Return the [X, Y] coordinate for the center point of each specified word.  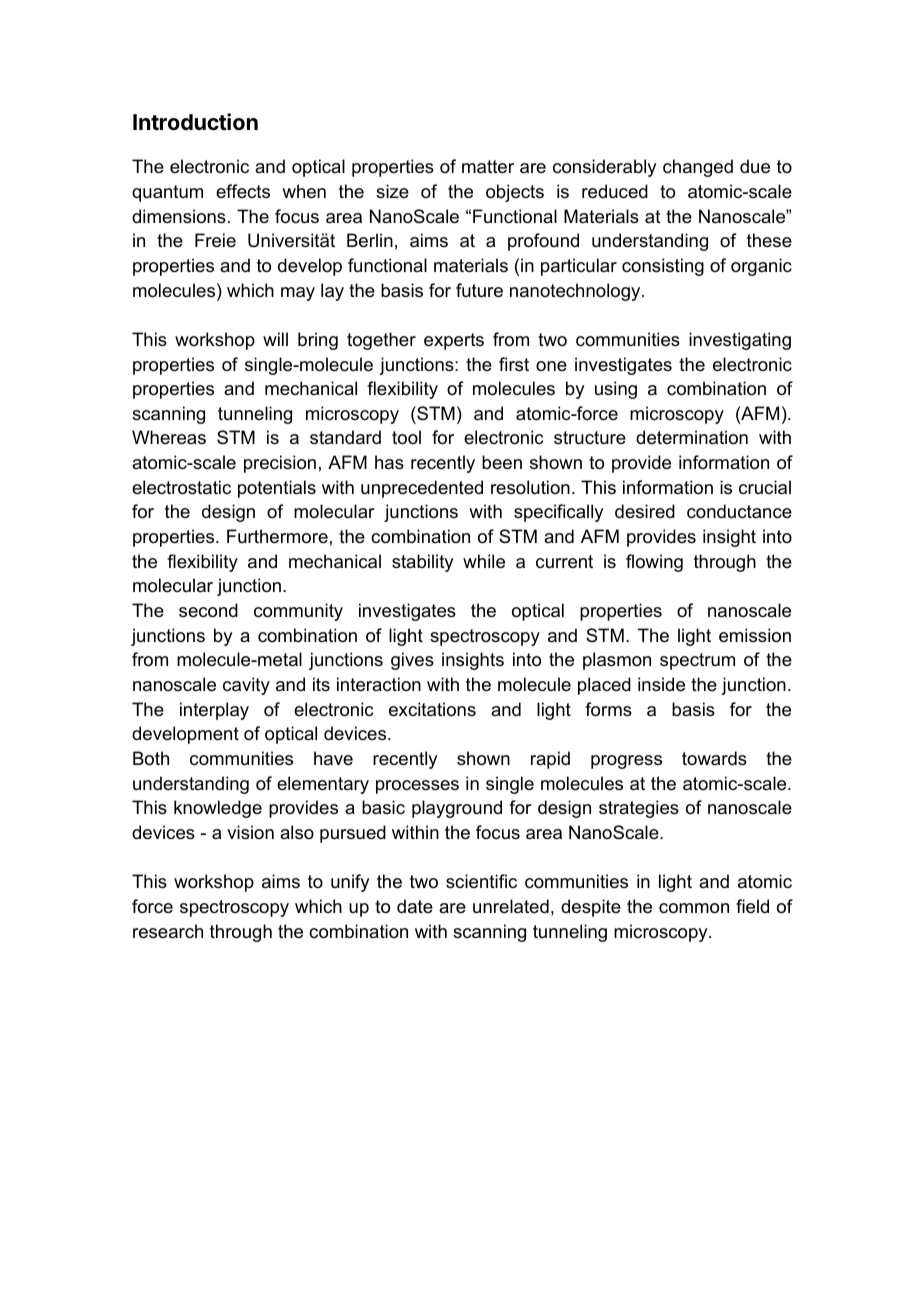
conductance [739, 511]
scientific [481, 881]
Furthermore [277, 536]
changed [698, 168]
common [694, 908]
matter [488, 167]
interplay [214, 711]
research [168, 931]
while [484, 561]
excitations [432, 709]
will [275, 339]
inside [661, 684]
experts [454, 341]
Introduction [195, 122]
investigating [740, 341]
